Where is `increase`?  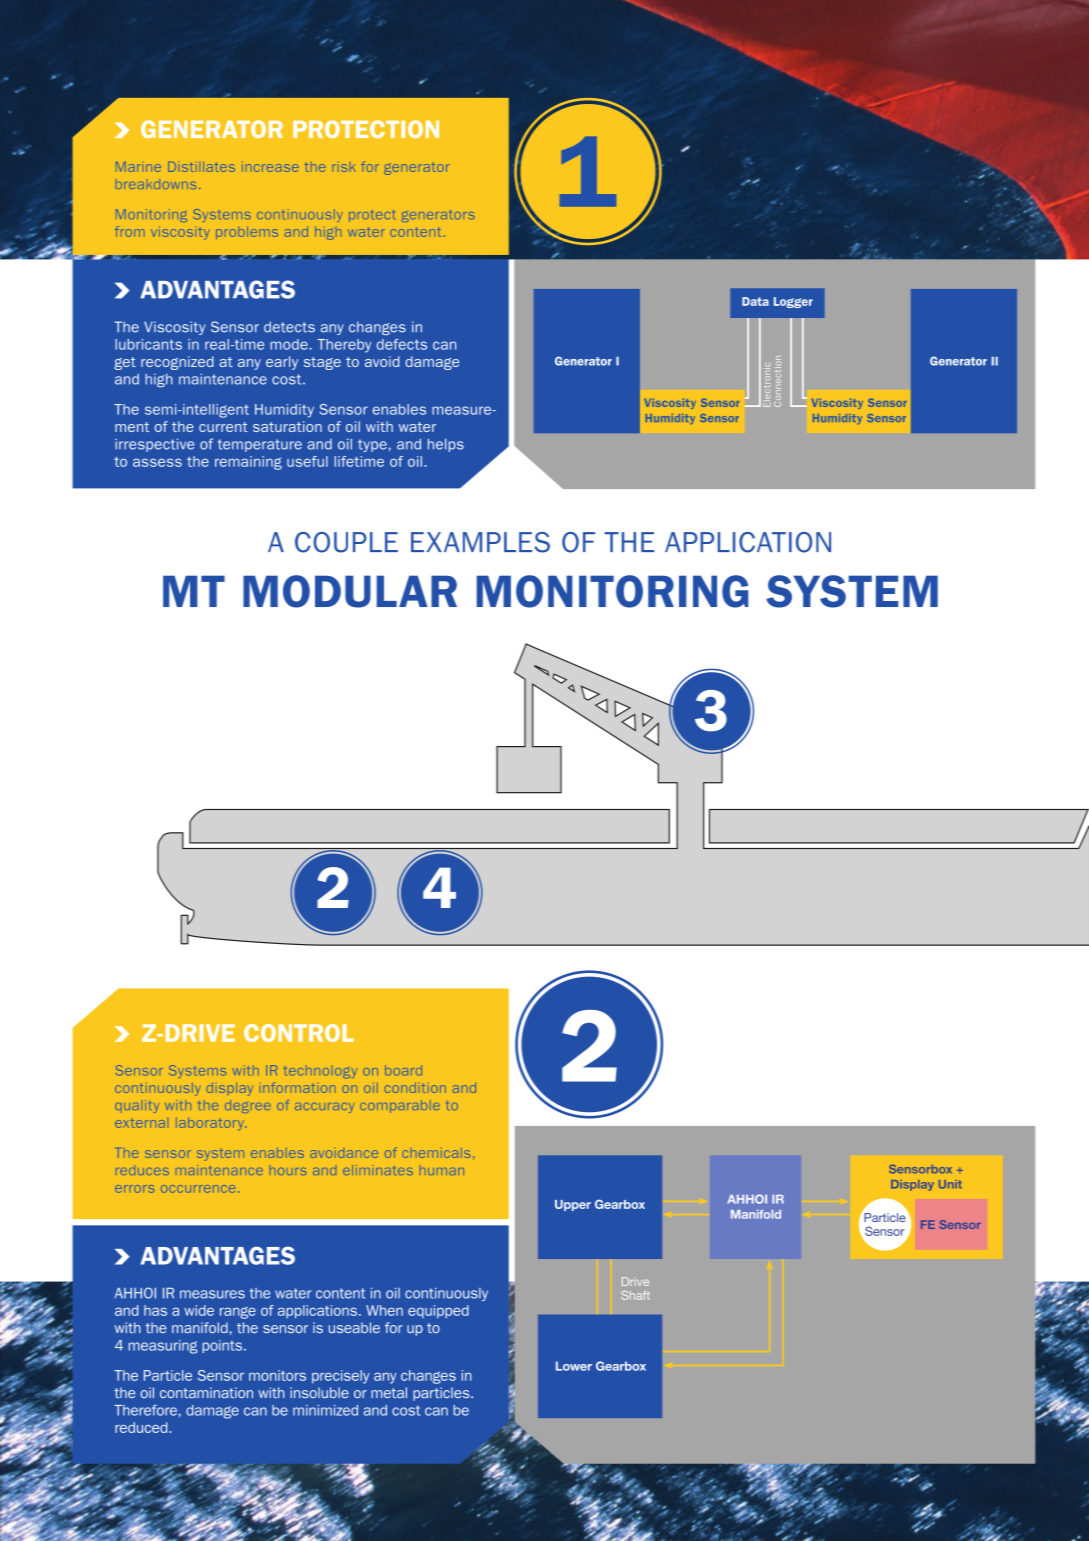 increase is located at coordinates (270, 168).
